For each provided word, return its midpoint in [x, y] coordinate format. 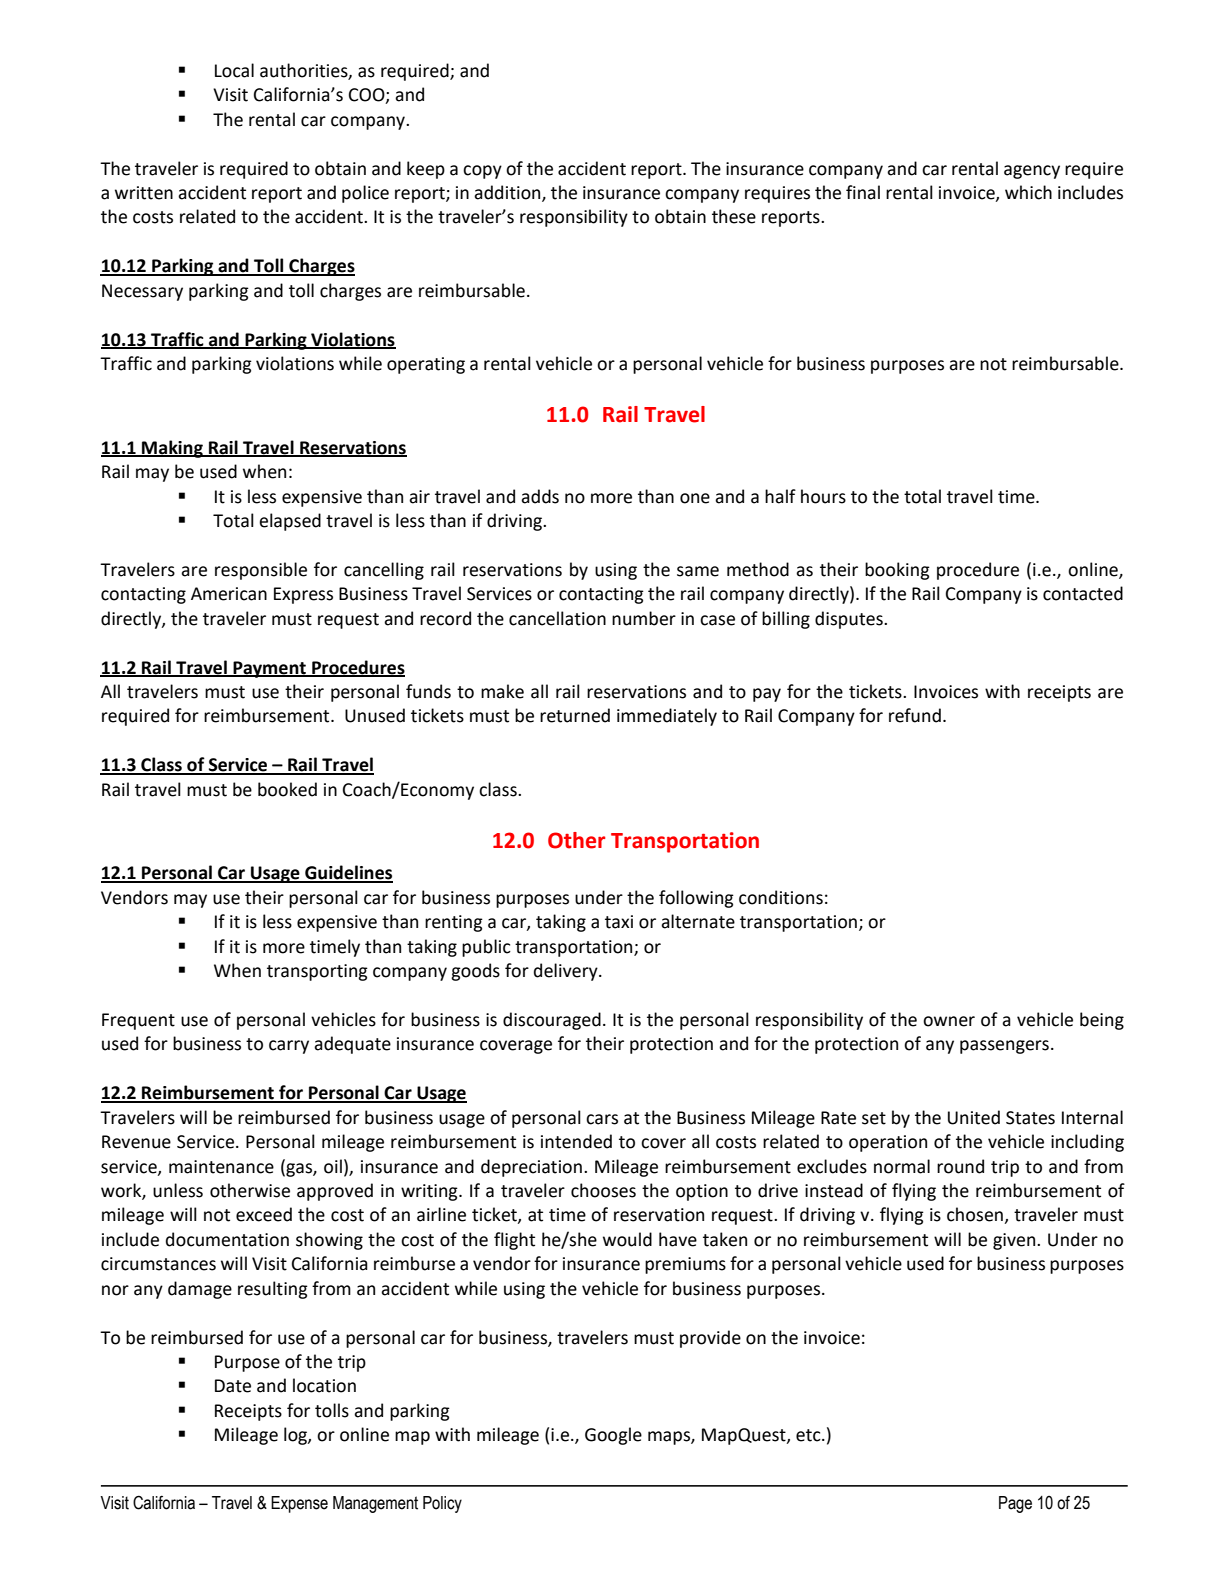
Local [234, 70]
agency [1032, 172]
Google [613, 1436]
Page [1015, 1504]
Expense [299, 1504]
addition [508, 193]
